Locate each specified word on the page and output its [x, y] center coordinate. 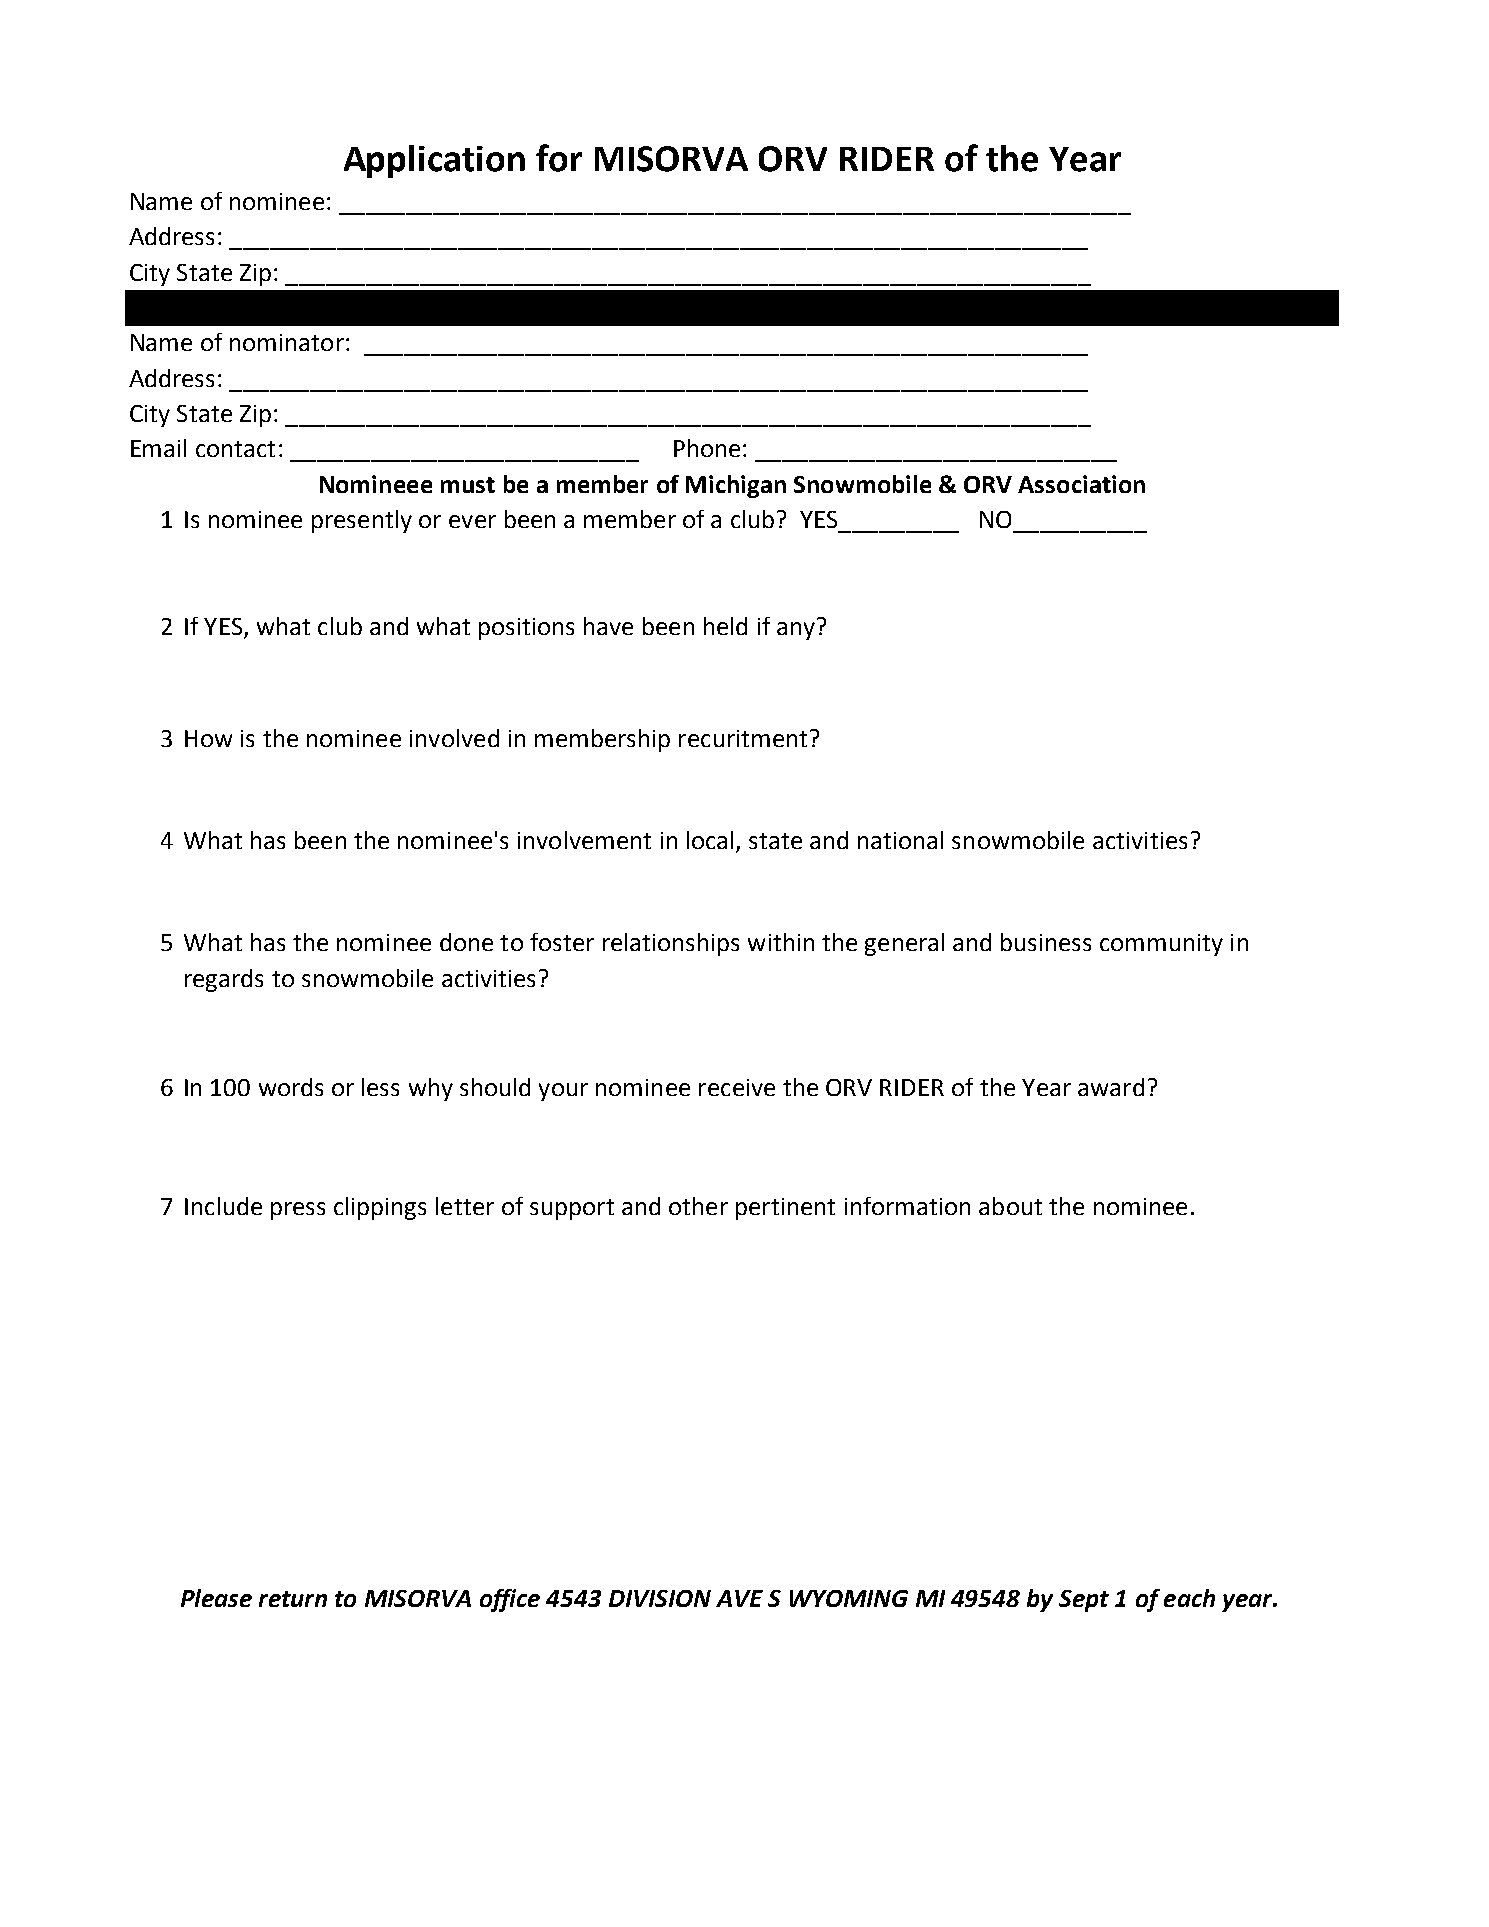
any [796, 631]
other [698, 1206]
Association [1081, 484]
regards [224, 980]
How [208, 738]
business [1046, 942]
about [1010, 1206]
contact [235, 449]
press [298, 1211]
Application [434, 161]
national [900, 840]
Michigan [736, 486]
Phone [707, 448]
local [710, 840]
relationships [671, 944]
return [293, 1599]
